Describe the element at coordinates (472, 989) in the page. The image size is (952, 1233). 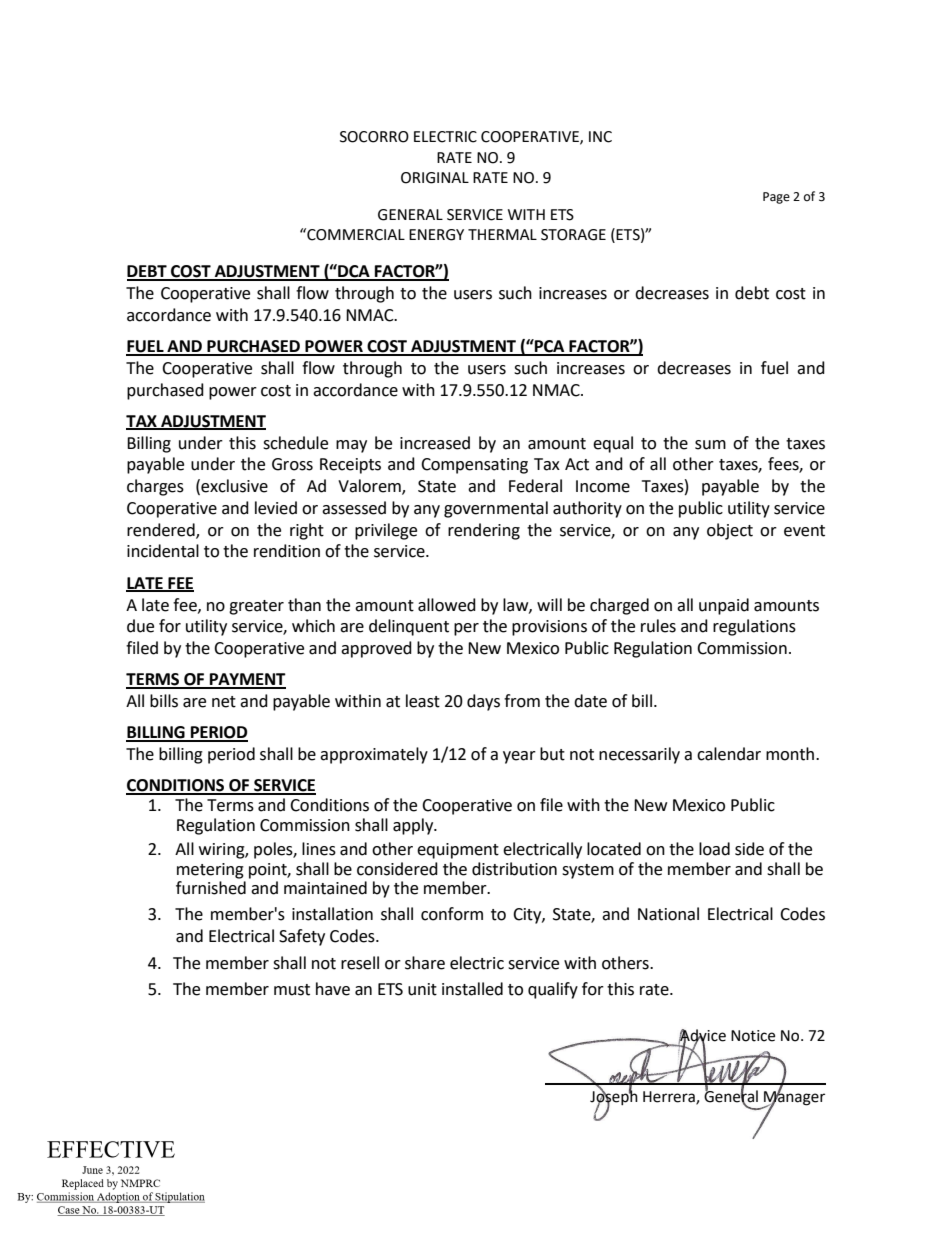
I see `installed` at that location.
